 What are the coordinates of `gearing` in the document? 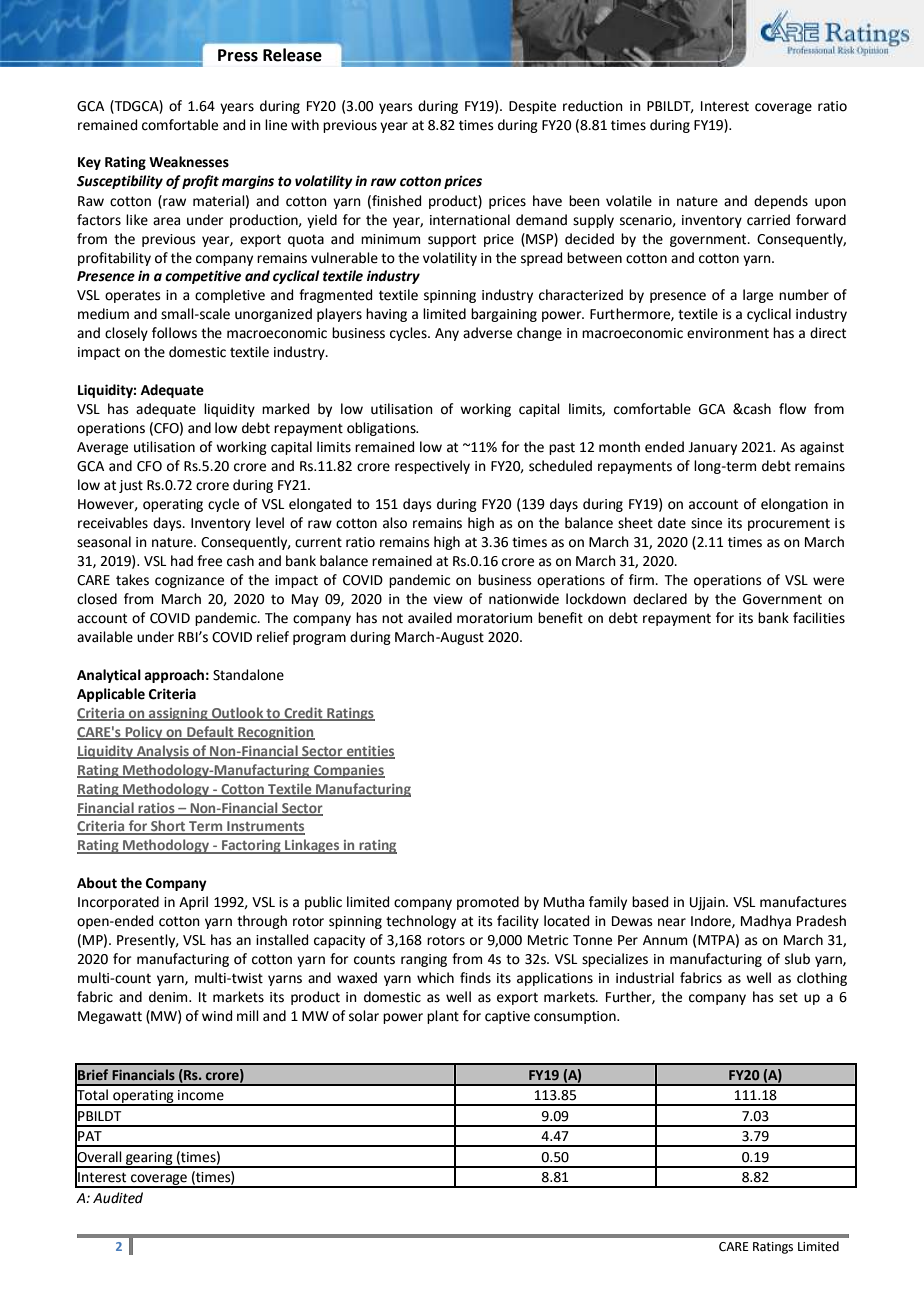 It's located at (149, 1159).
